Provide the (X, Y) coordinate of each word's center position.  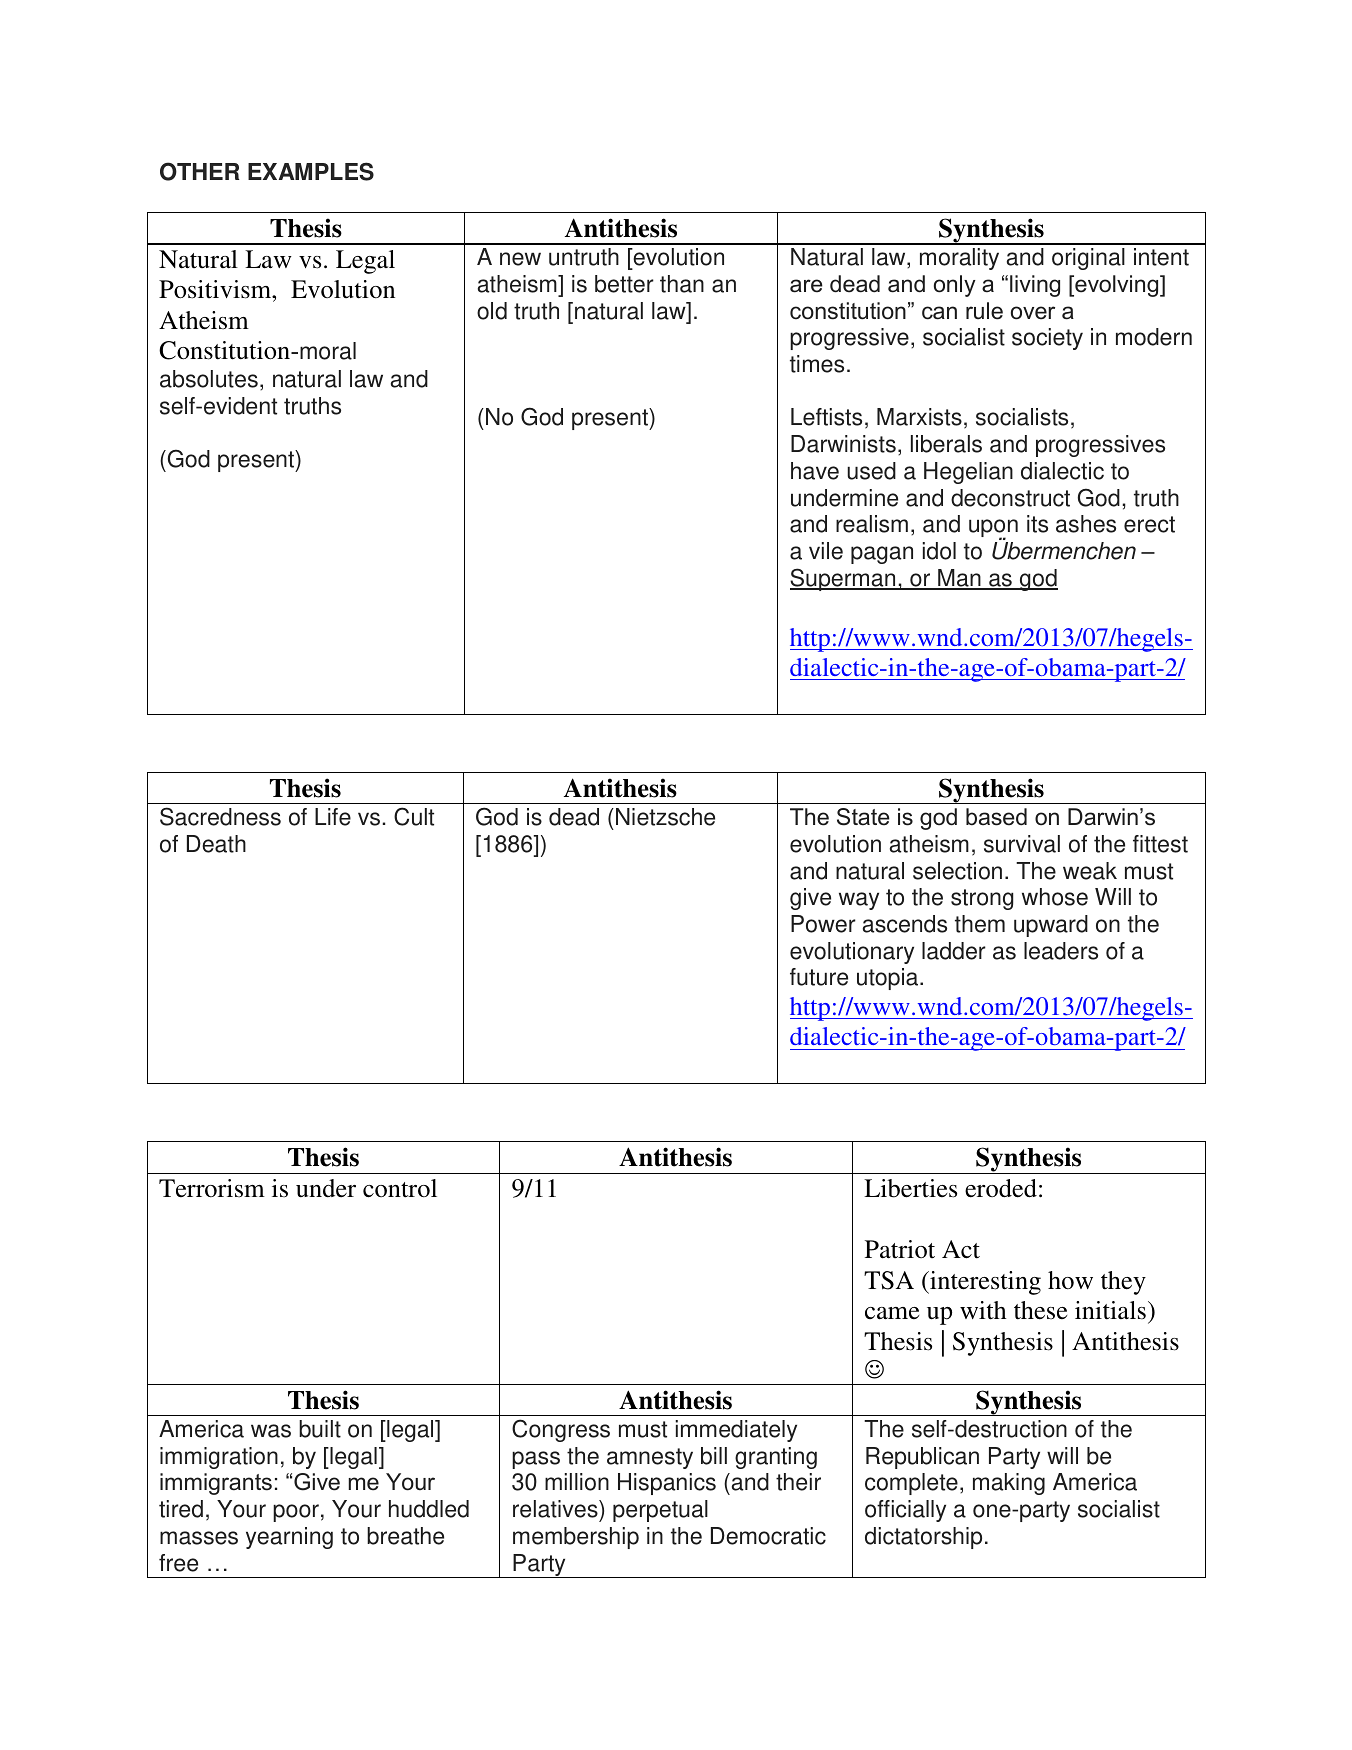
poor (296, 1513)
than (682, 284)
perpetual (660, 1511)
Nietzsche (665, 817)
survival (1022, 844)
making (1009, 1484)
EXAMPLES (311, 171)
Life (333, 817)
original (1088, 259)
